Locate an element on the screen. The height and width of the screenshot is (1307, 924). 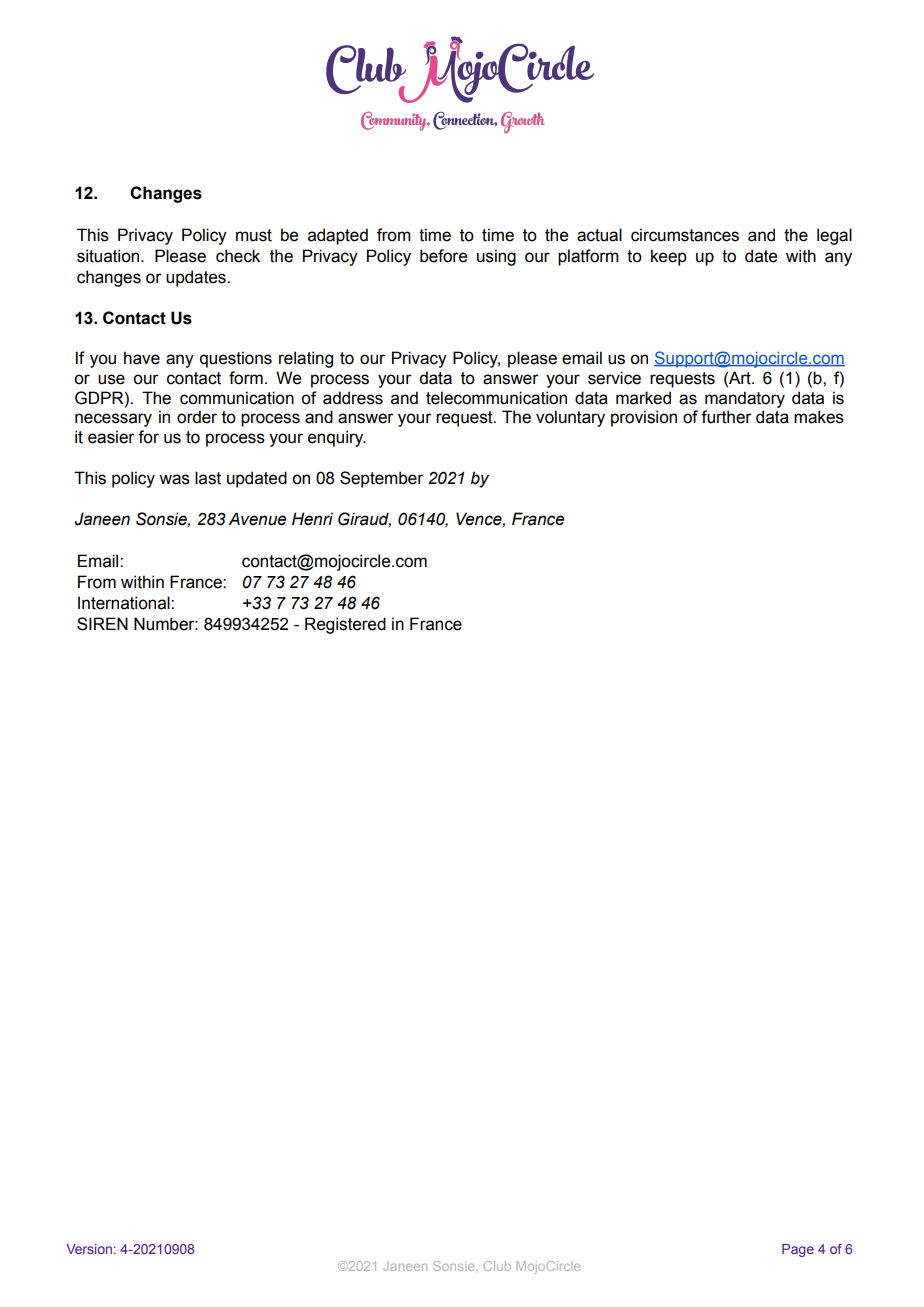
further is located at coordinates (726, 417).
